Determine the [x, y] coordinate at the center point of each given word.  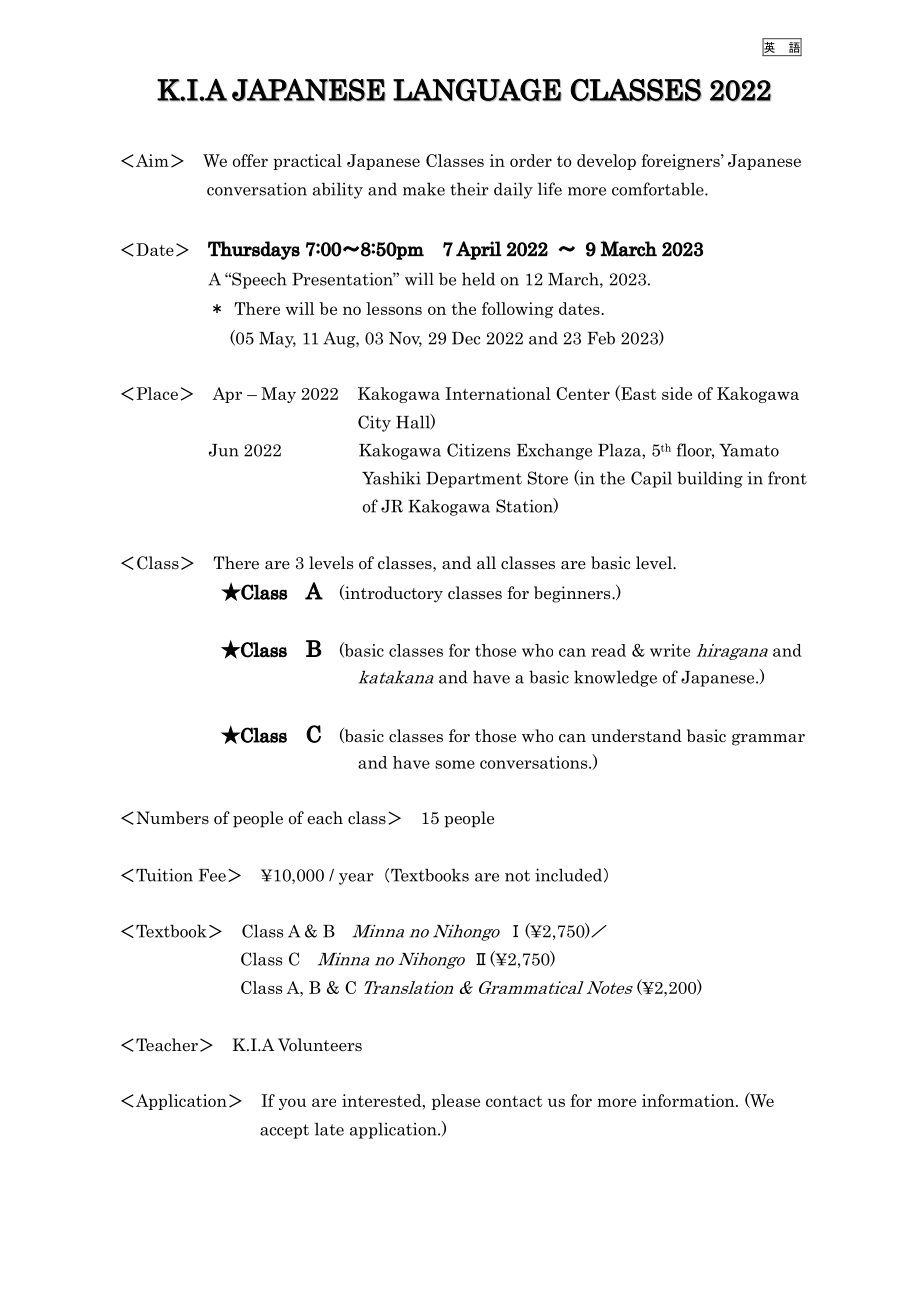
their [469, 189]
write [670, 650]
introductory [393, 594]
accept [284, 1131]
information [689, 1100]
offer [250, 160]
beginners [573, 594]
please [456, 1102]
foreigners [681, 162]
